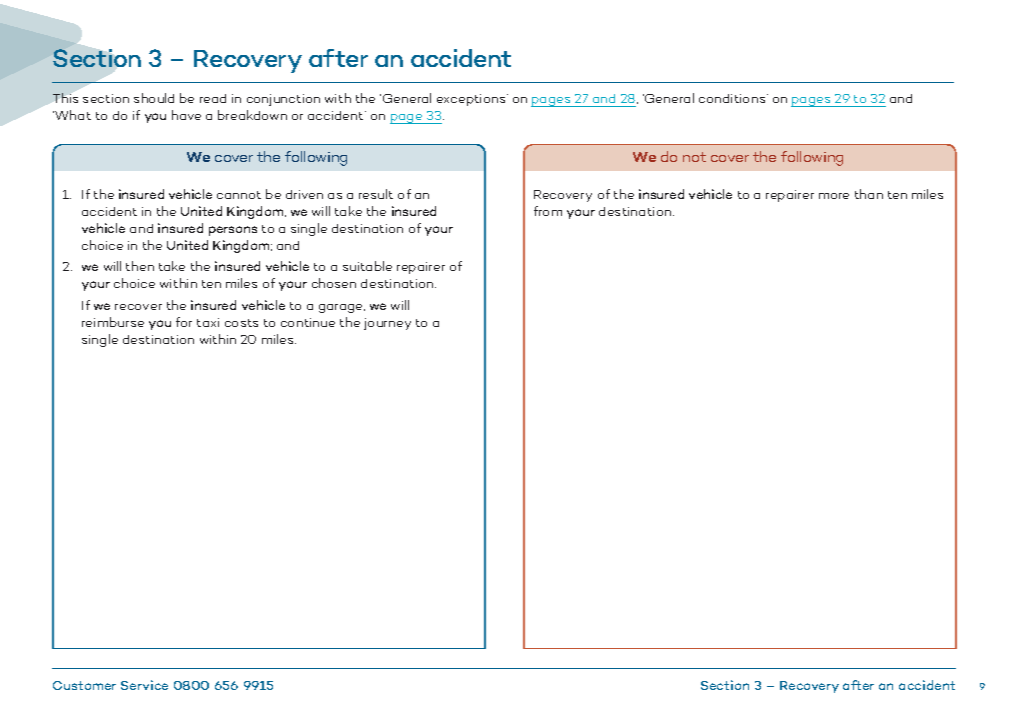  I want to click on garage, so click(342, 308).
